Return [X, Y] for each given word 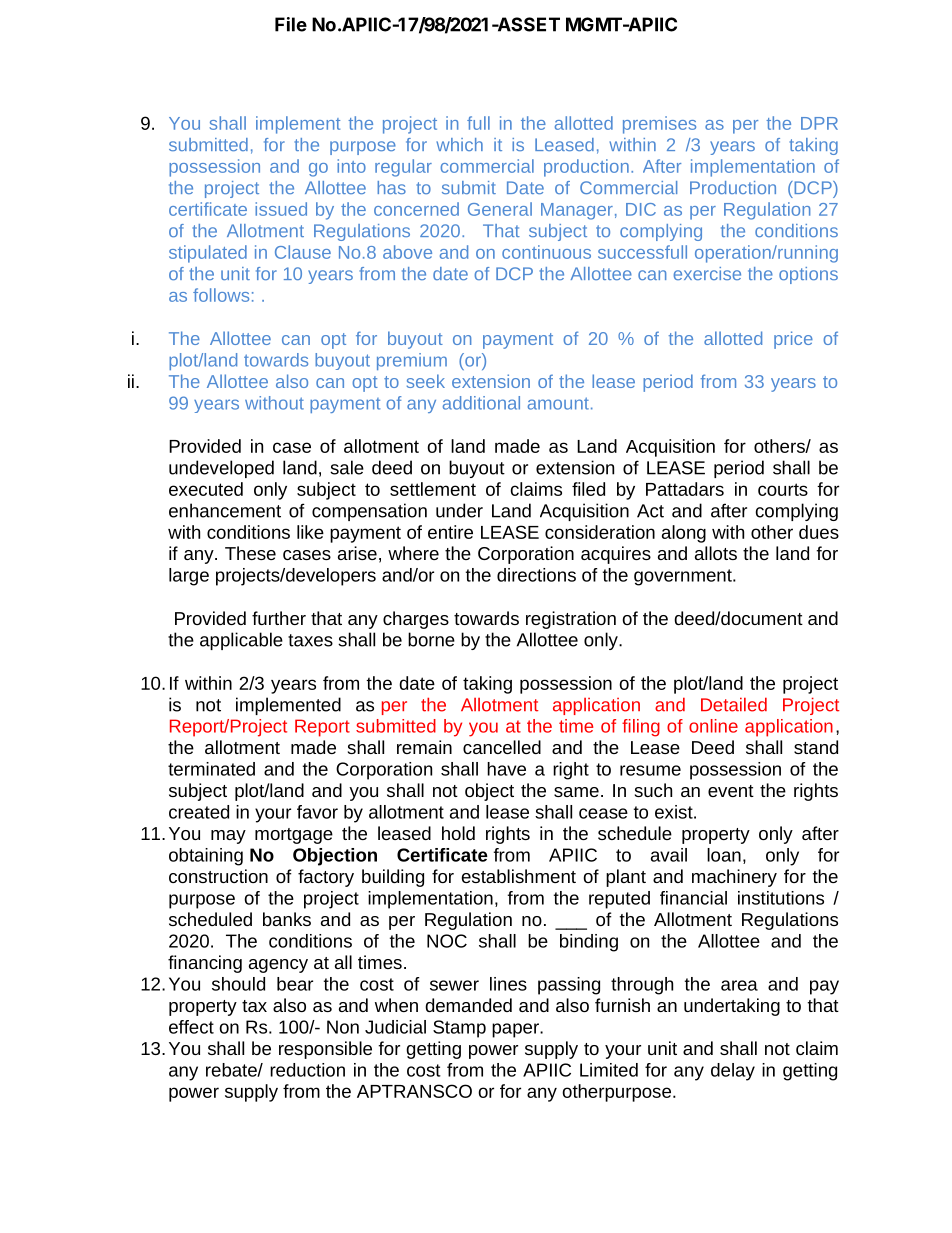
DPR [819, 123]
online [713, 726]
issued [281, 209]
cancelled [502, 747]
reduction [307, 1070]
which [459, 144]
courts [783, 489]
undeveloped [221, 469]
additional [481, 403]
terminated [211, 769]
